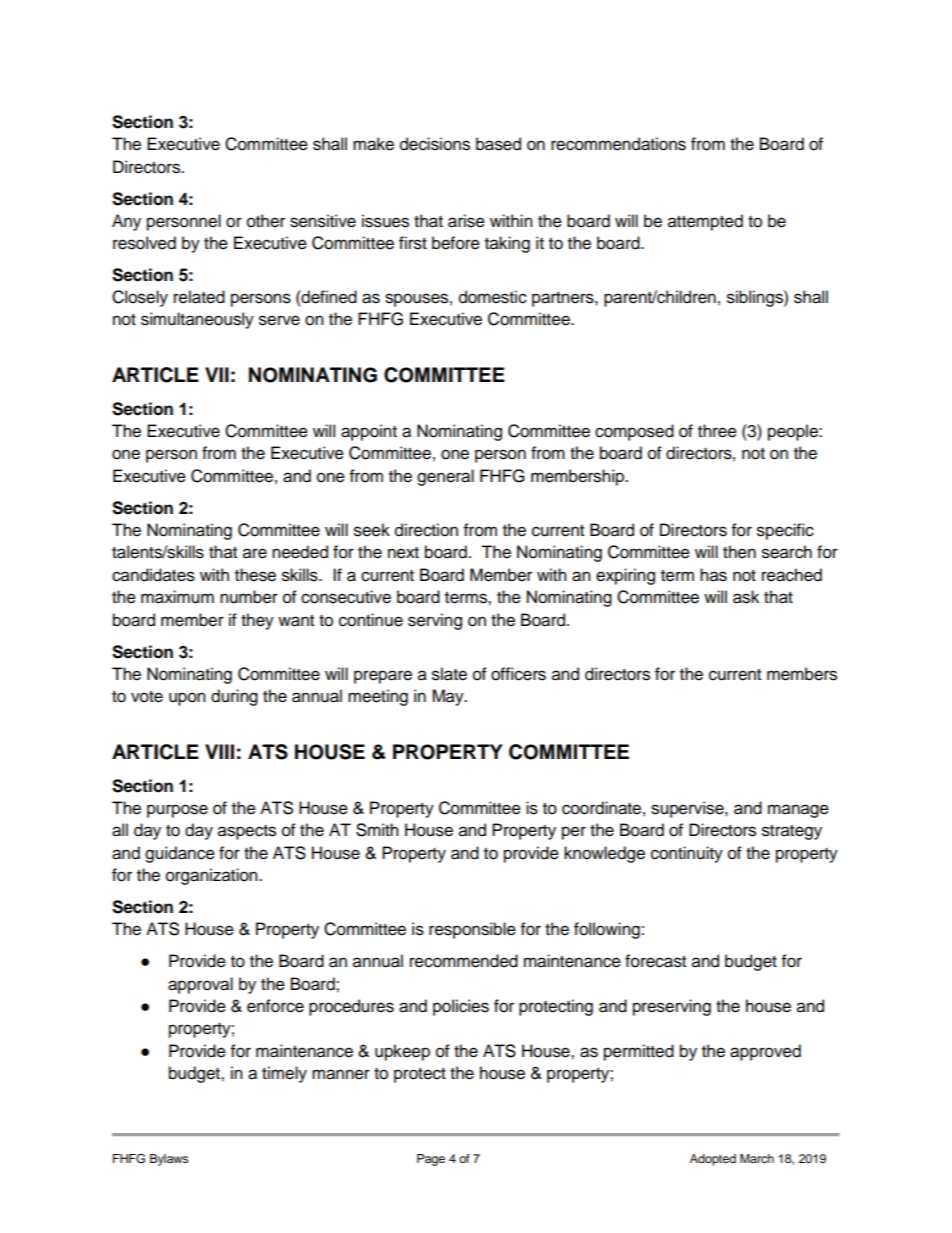 This screenshot has width=952, height=1233. What do you see at coordinates (705, 222) in the screenshot?
I see `attempted` at bounding box center [705, 222].
